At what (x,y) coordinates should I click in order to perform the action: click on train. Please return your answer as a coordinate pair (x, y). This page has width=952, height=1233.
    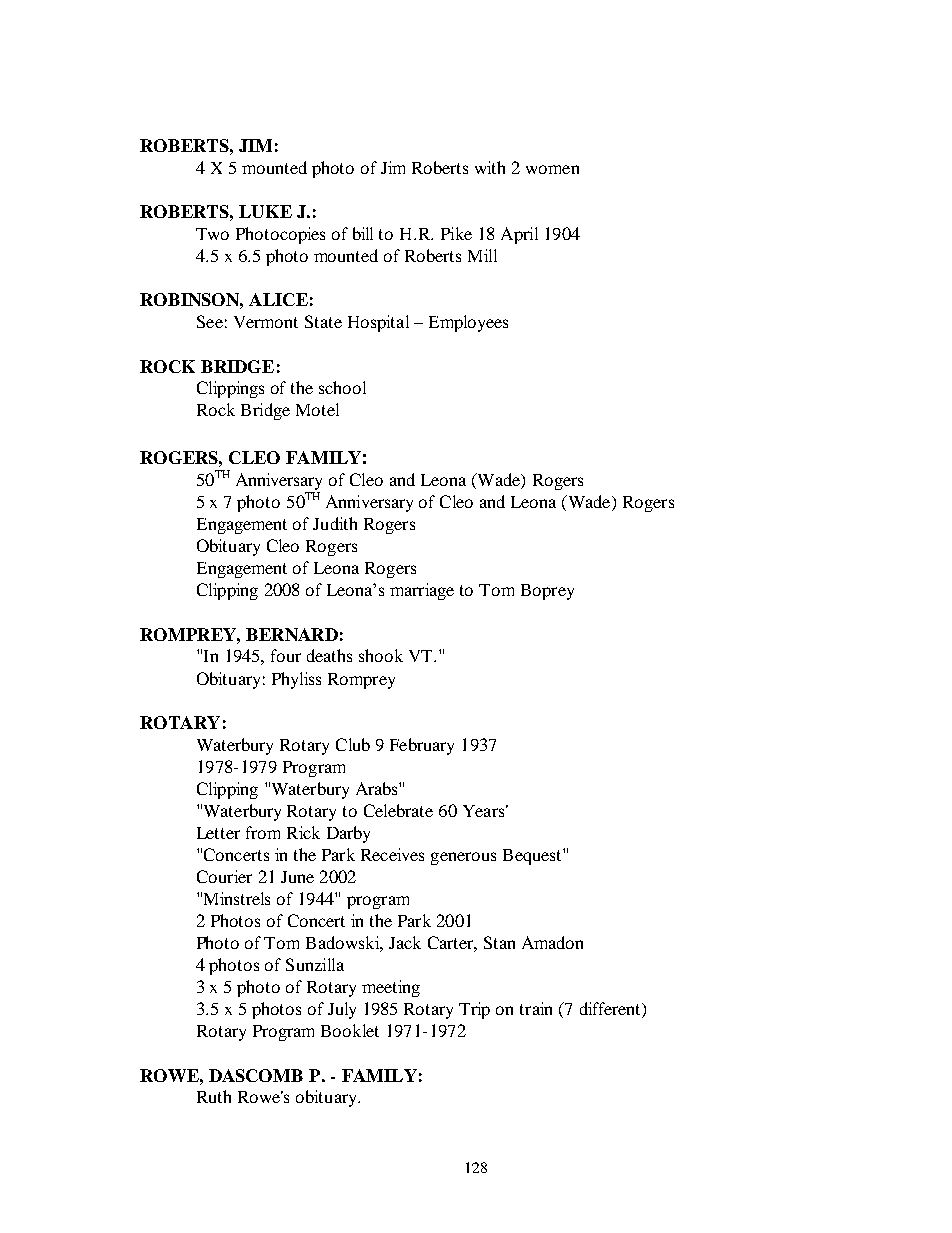
    Looking at the image, I should click on (536, 1008).
